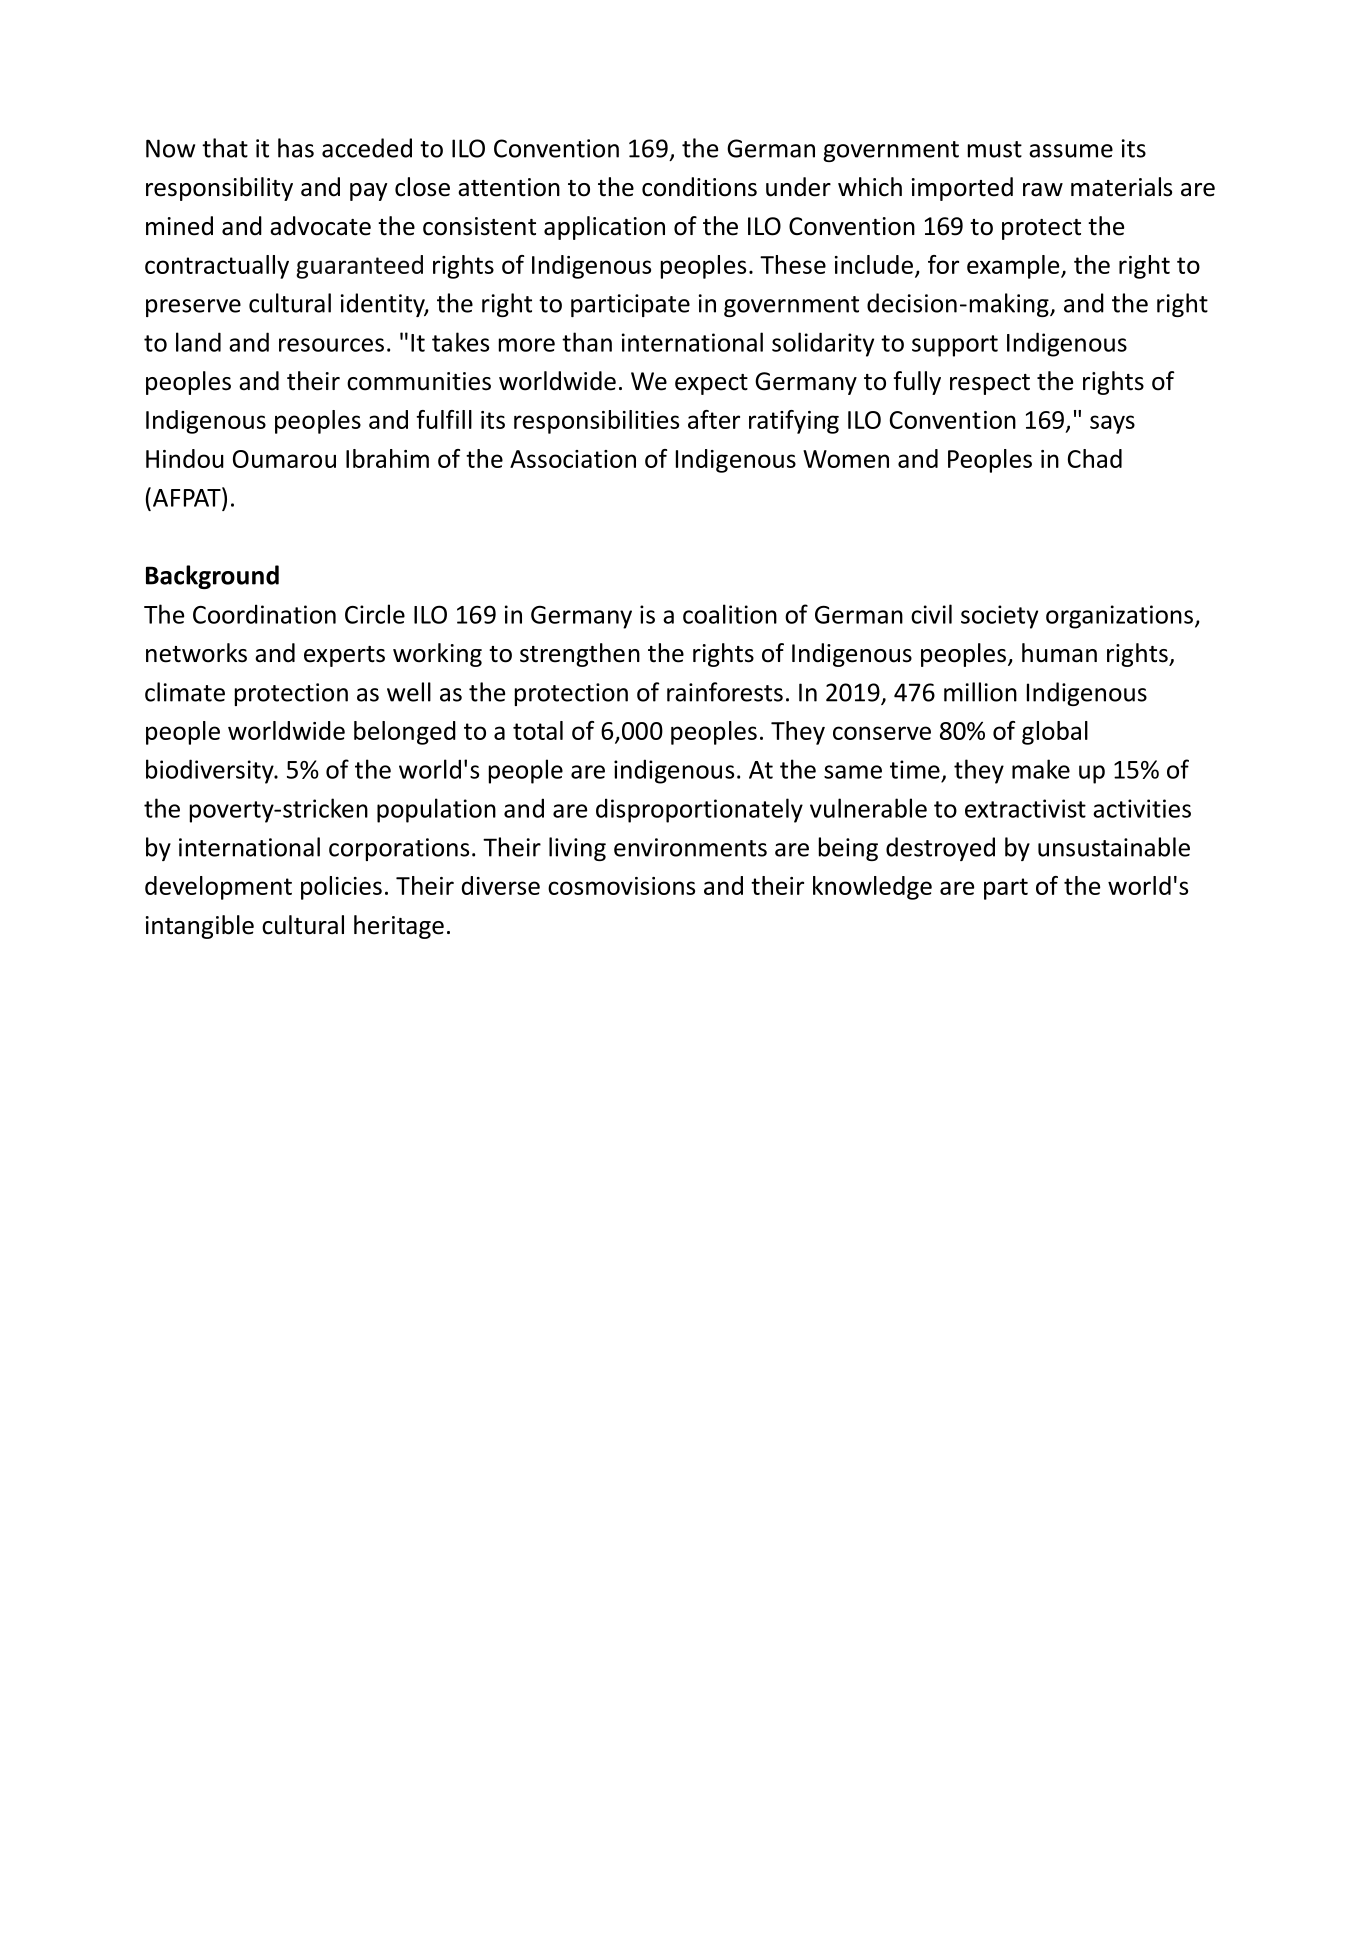  I want to click on raw, so click(1043, 190).
